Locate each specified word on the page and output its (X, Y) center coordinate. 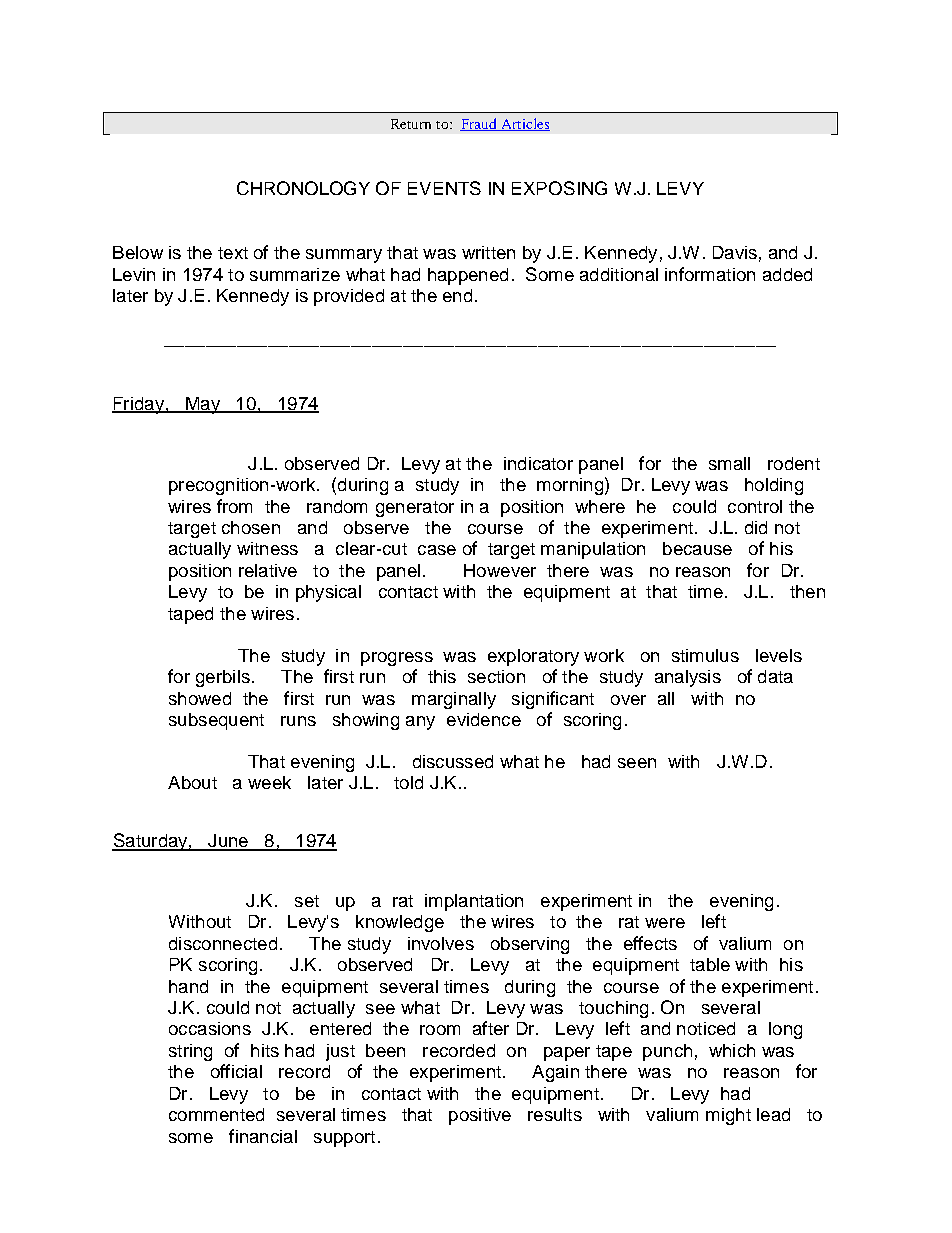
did (756, 527)
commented (216, 1114)
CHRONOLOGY (303, 188)
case (437, 550)
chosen (251, 527)
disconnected (223, 943)
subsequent (216, 721)
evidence (484, 719)
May (203, 405)
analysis (688, 678)
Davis (735, 252)
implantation (474, 902)
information (710, 274)
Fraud (479, 124)
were (665, 923)
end (457, 295)
